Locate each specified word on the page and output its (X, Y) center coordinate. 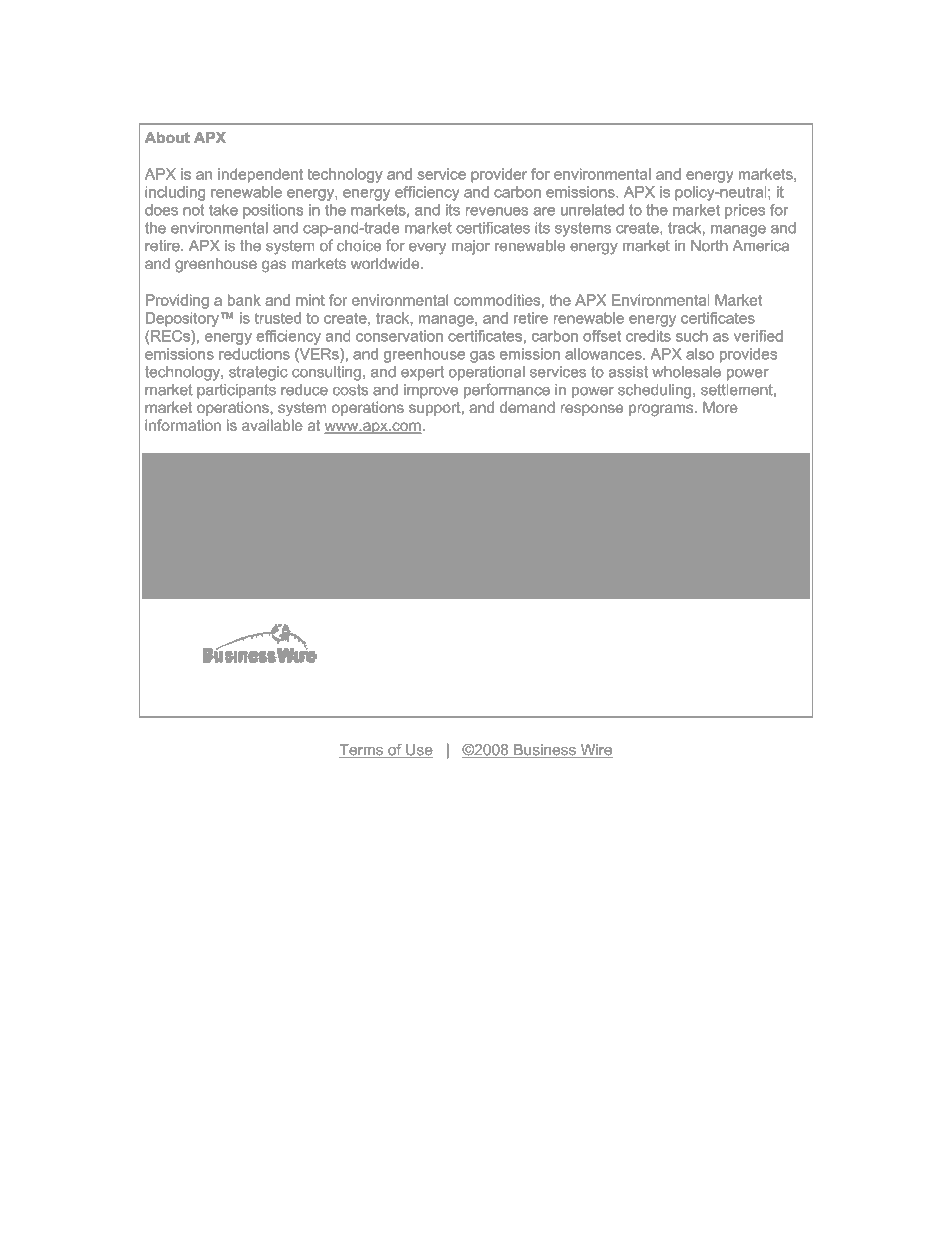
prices (745, 211)
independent (260, 175)
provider (499, 175)
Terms (362, 751)
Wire (595, 751)
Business (545, 751)
